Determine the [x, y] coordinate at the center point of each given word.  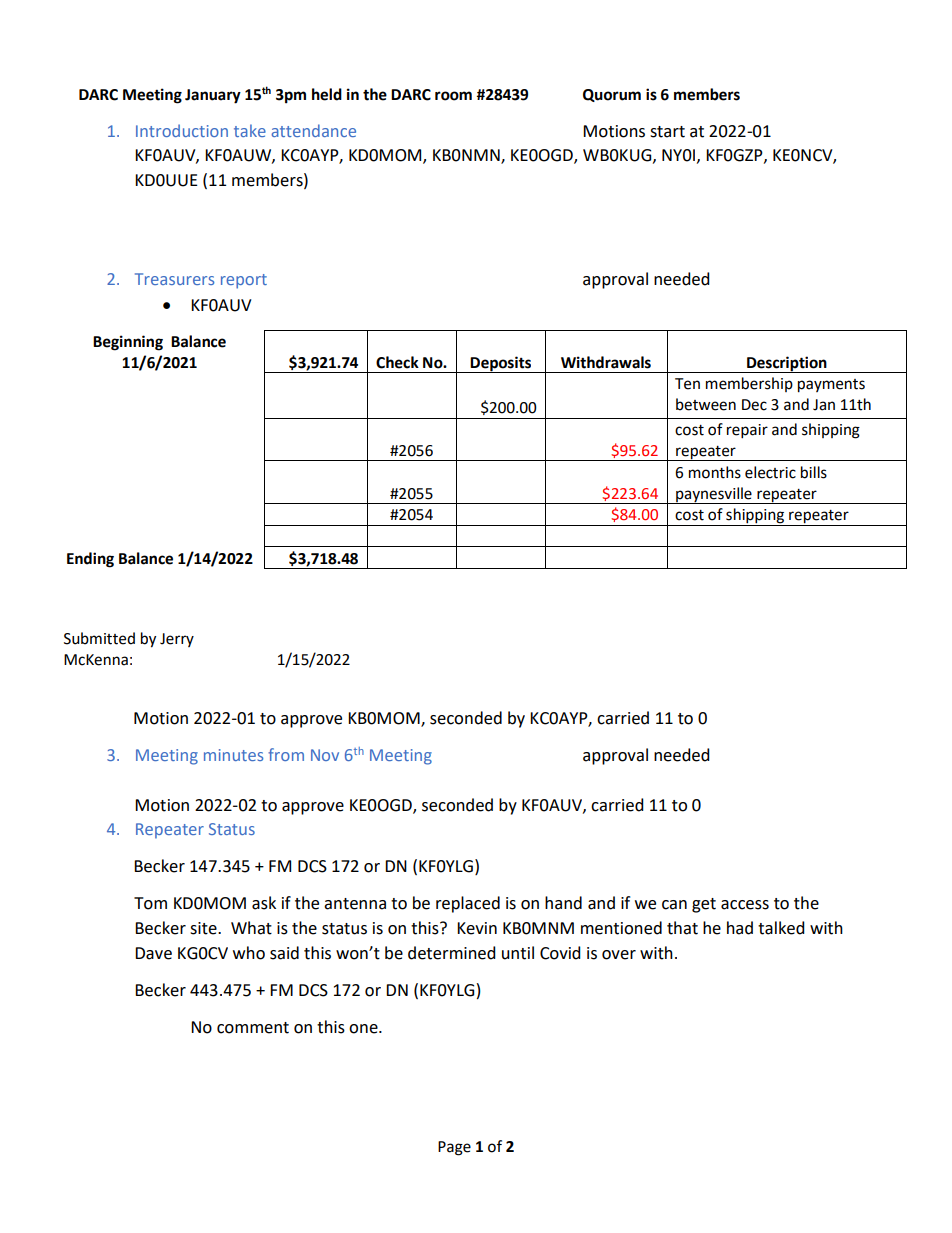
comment [253, 1028]
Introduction [182, 130]
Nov [325, 755]
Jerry [177, 640]
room [453, 96]
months [715, 472]
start [667, 132]
